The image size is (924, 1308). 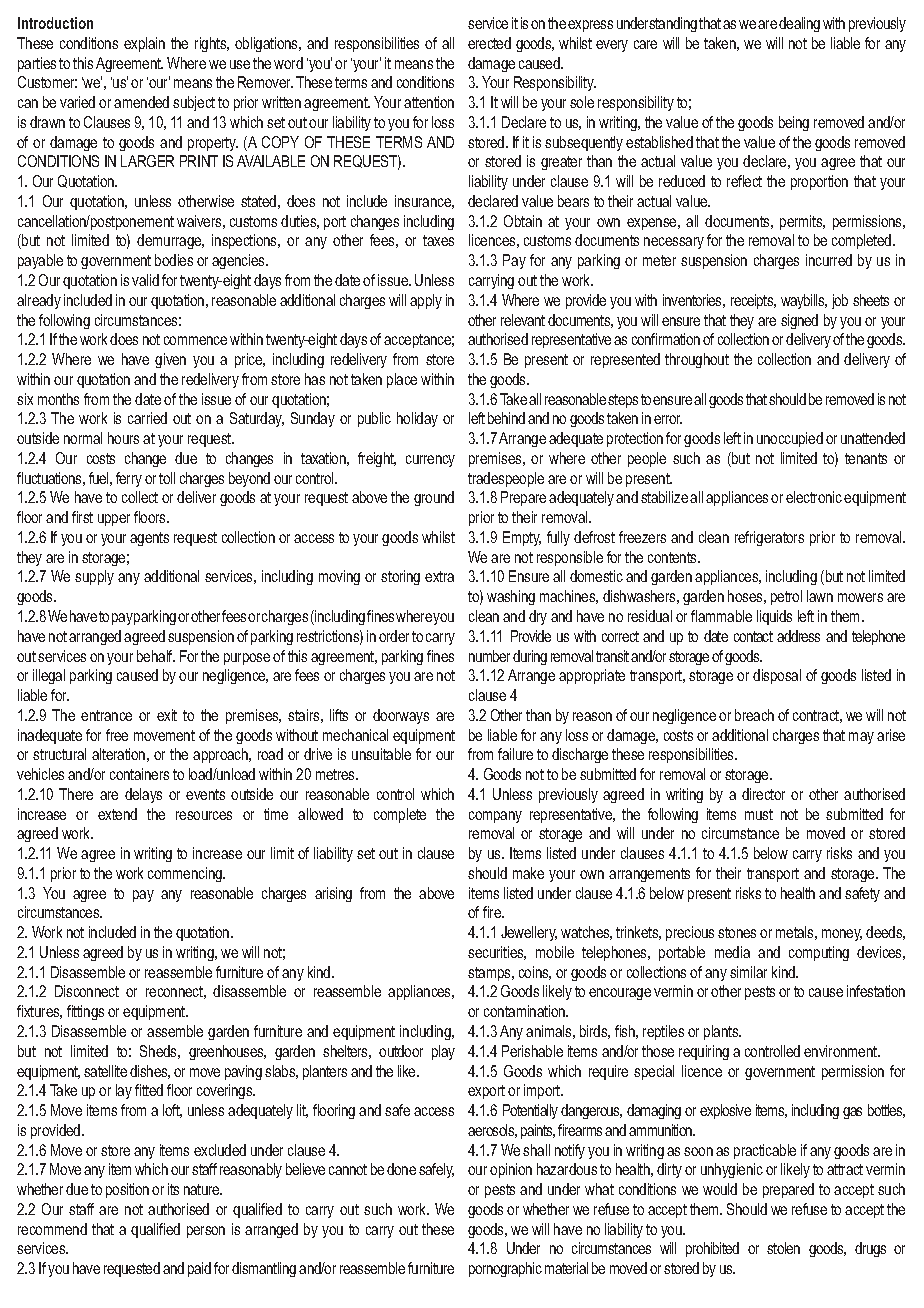 What do you see at coordinates (495, 817) in the screenshot?
I see `company` at bounding box center [495, 817].
